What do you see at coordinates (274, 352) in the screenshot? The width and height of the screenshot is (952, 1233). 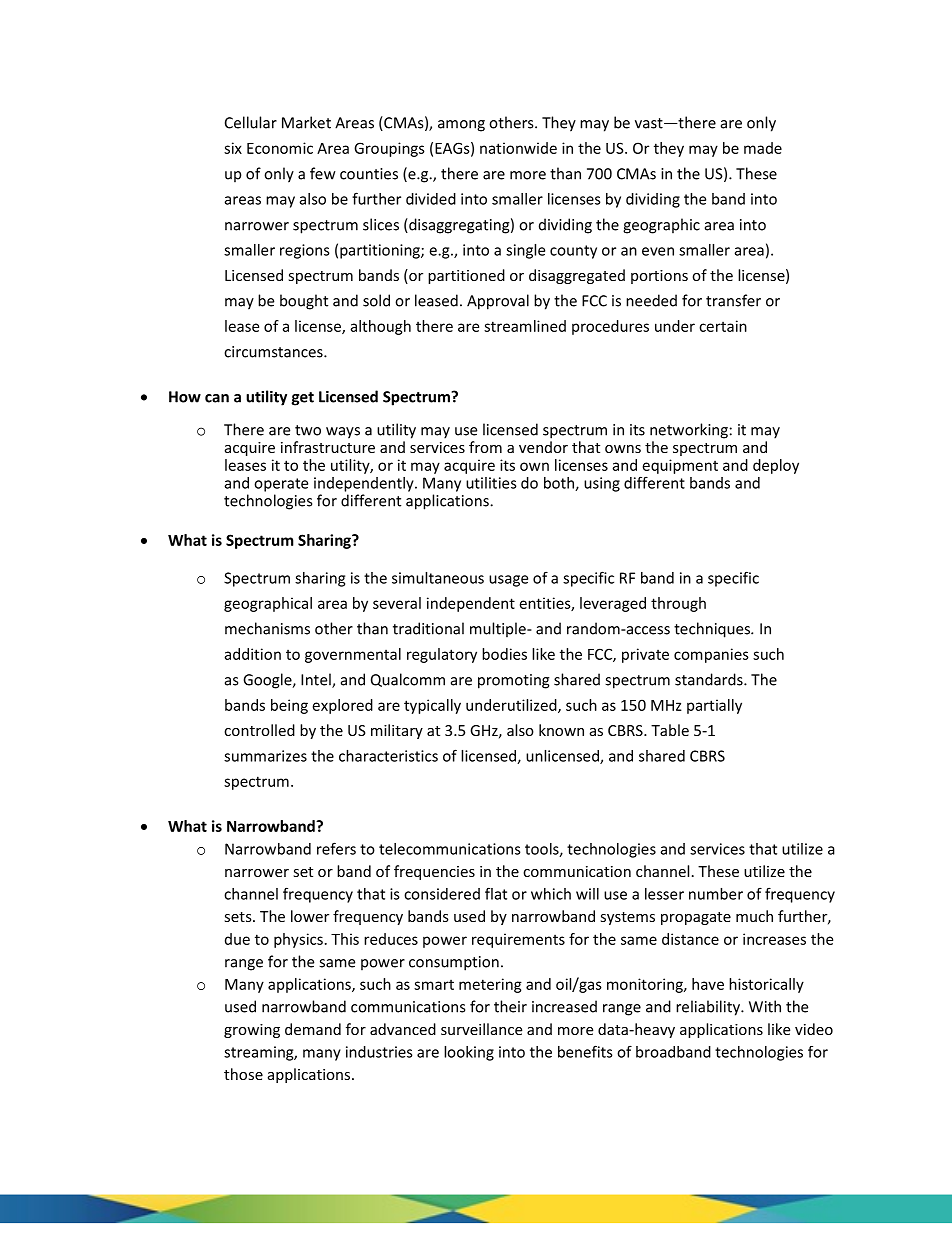 I see `circumstances` at bounding box center [274, 352].
